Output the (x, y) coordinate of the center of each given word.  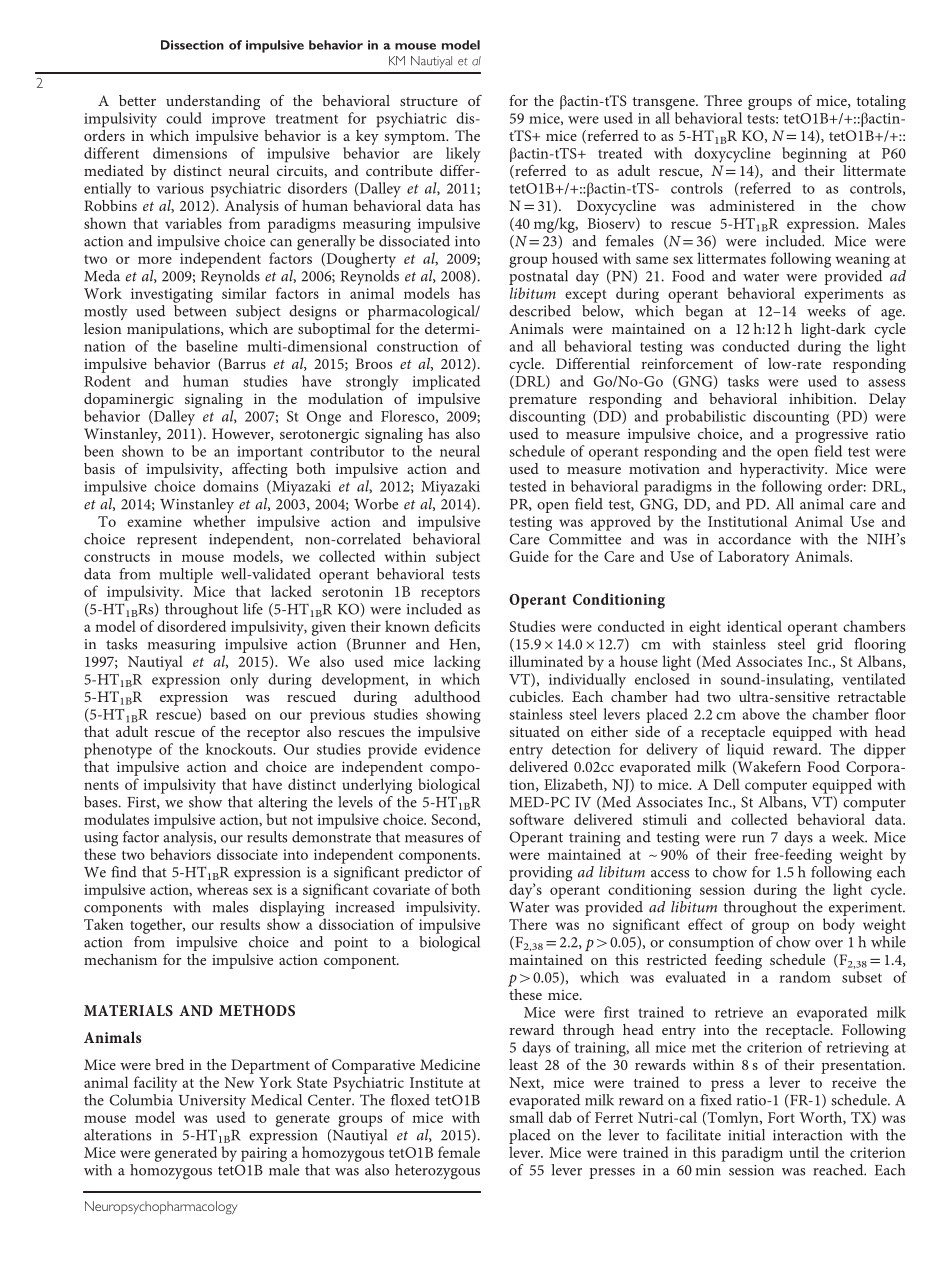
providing (541, 875)
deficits (457, 626)
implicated (446, 382)
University (212, 1103)
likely (463, 155)
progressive (831, 436)
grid (830, 645)
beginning (814, 155)
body (839, 926)
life (253, 609)
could (184, 118)
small (526, 1117)
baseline (212, 346)
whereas (222, 889)
